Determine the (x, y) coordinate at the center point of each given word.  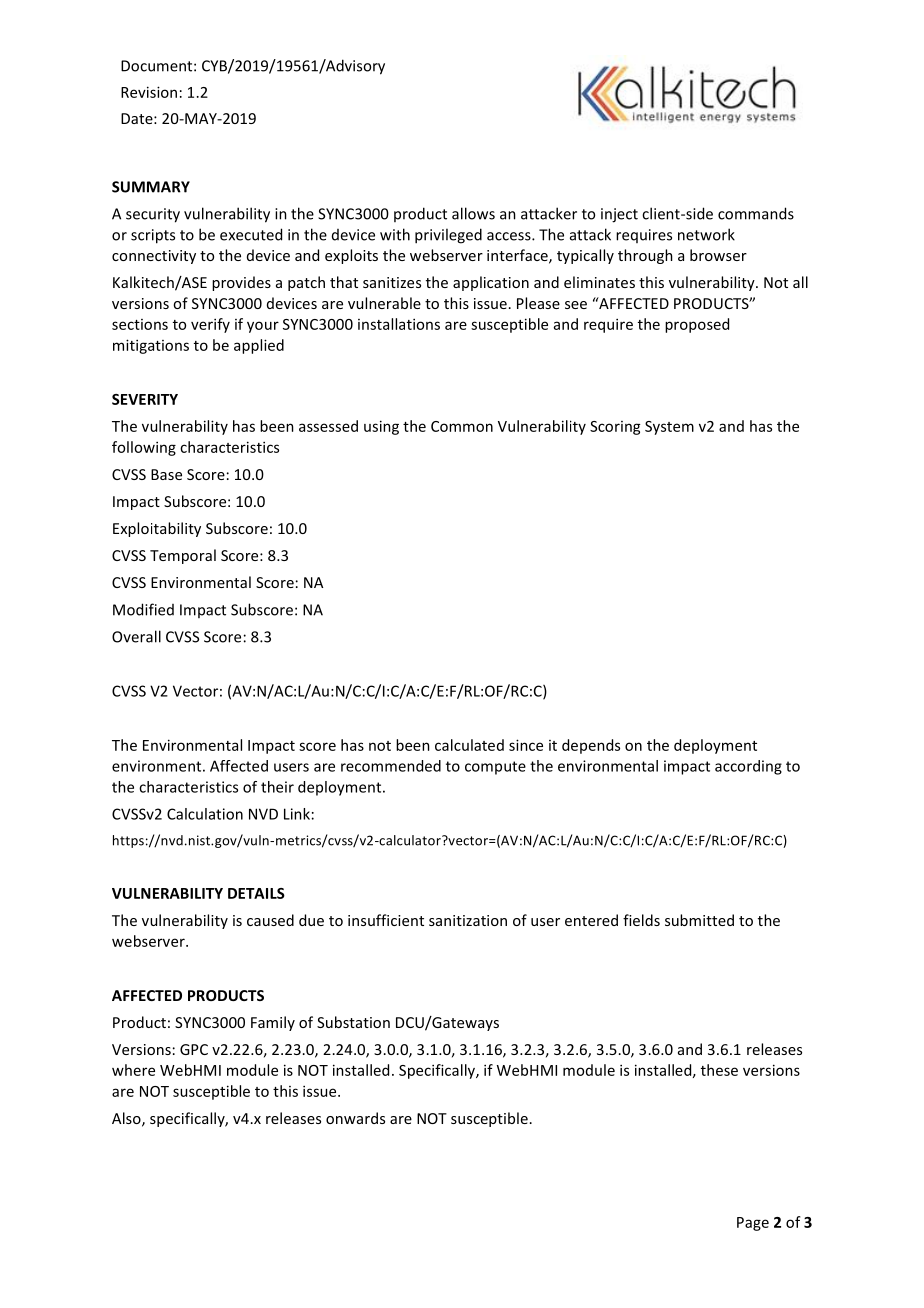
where (133, 1070)
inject (619, 215)
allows (473, 213)
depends (591, 746)
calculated (469, 745)
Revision (149, 92)
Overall (136, 636)
